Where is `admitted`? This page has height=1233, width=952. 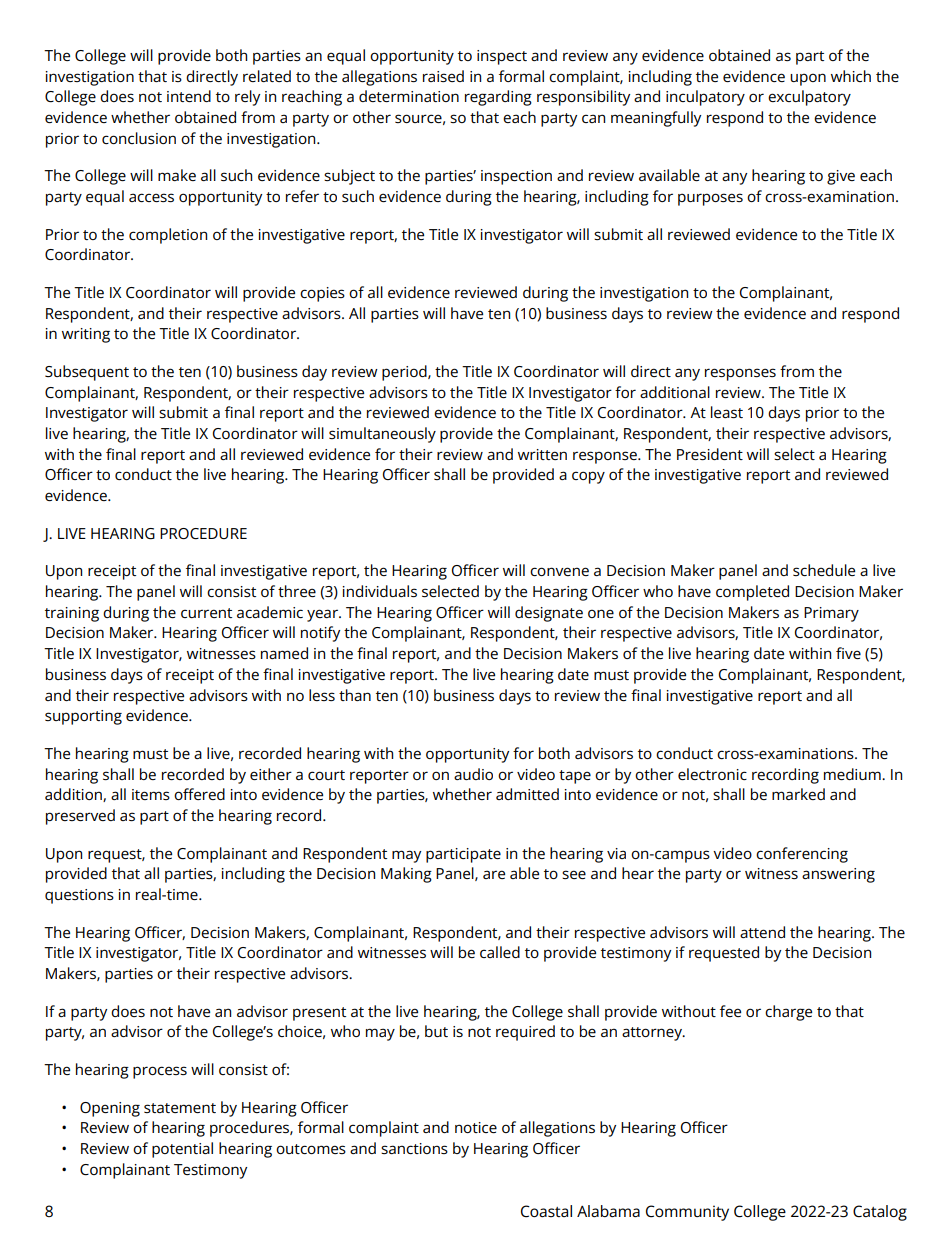
admitted is located at coordinates (527, 794).
